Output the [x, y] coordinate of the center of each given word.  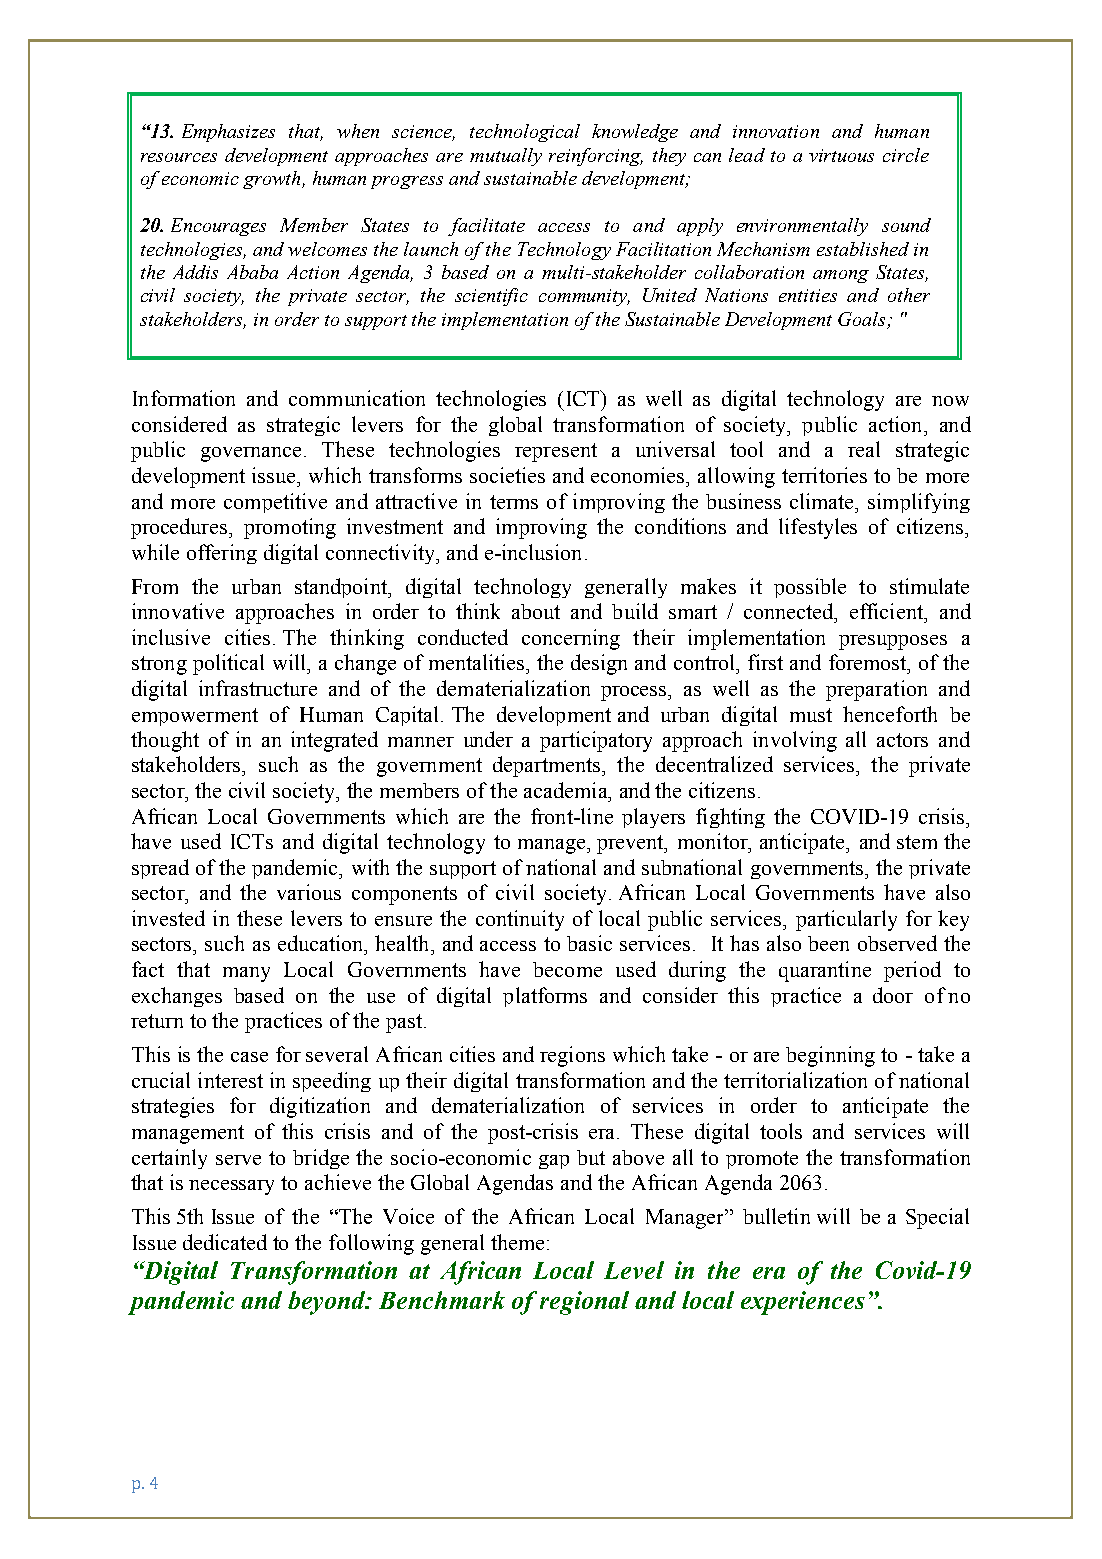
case [249, 1057]
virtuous [841, 155]
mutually [506, 157]
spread [160, 869]
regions [572, 1056]
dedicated [225, 1242]
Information [184, 398]
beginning [830, 1056]
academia [567, 790]
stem [917, 842]
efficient [887, 611]
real [864, 449]
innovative [178, 611]
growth [273, 180]
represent [556, 452]
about [536, 611]
